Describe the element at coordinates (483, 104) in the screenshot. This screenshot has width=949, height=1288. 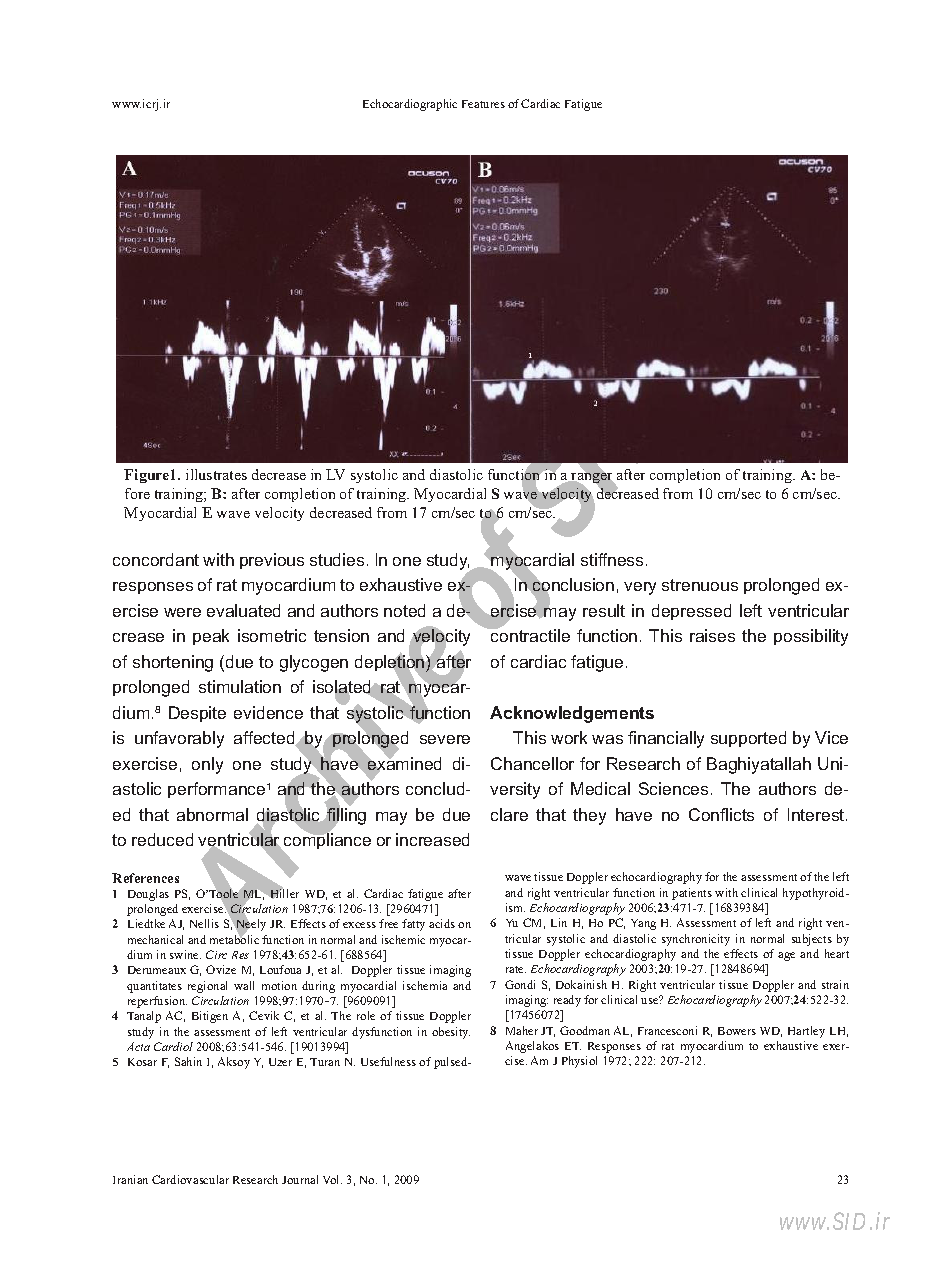
I see `Features` at that location.
